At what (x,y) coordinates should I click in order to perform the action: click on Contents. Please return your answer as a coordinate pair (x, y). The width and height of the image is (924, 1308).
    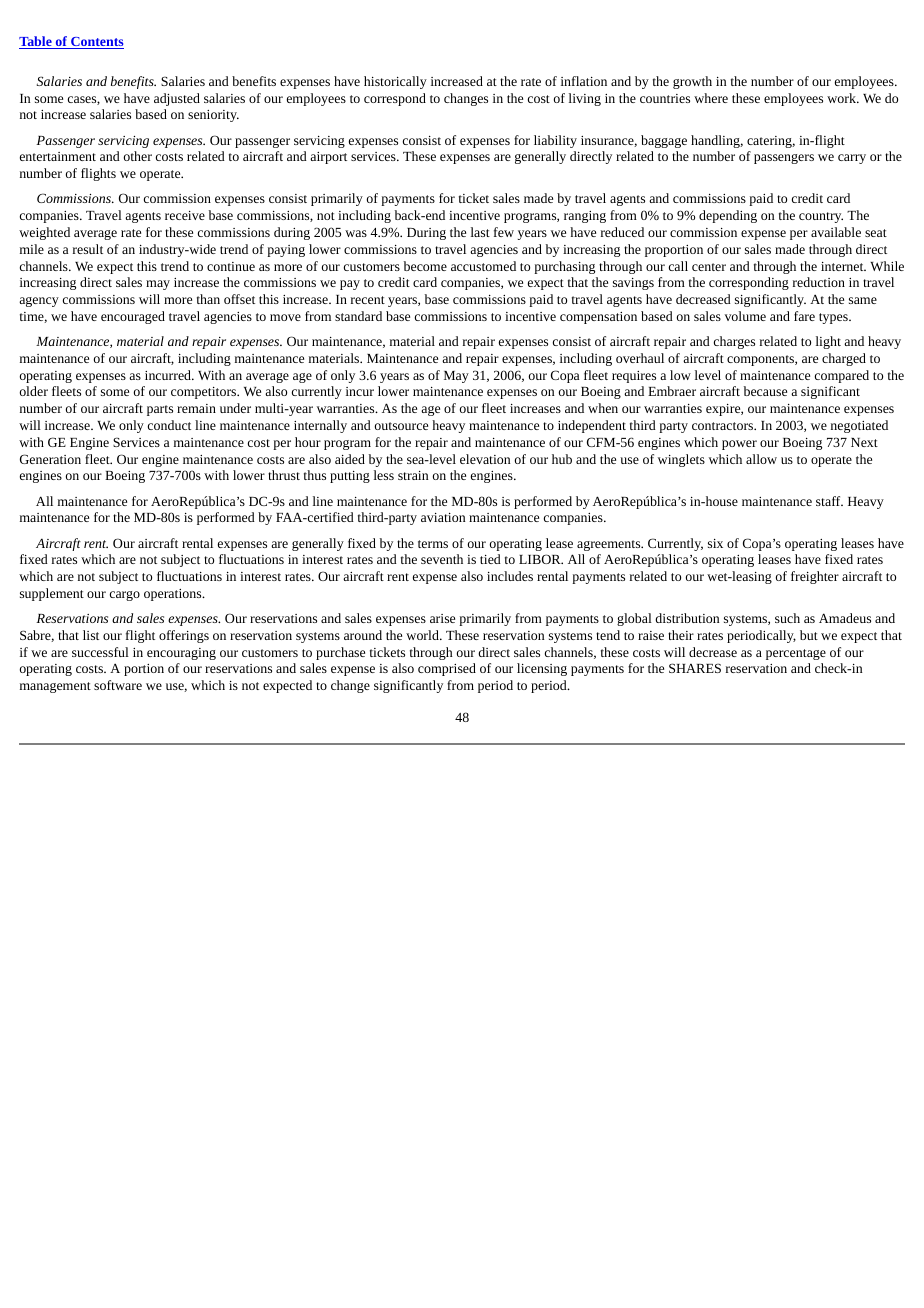
    Looking at the image, I should click on (96, 43).
